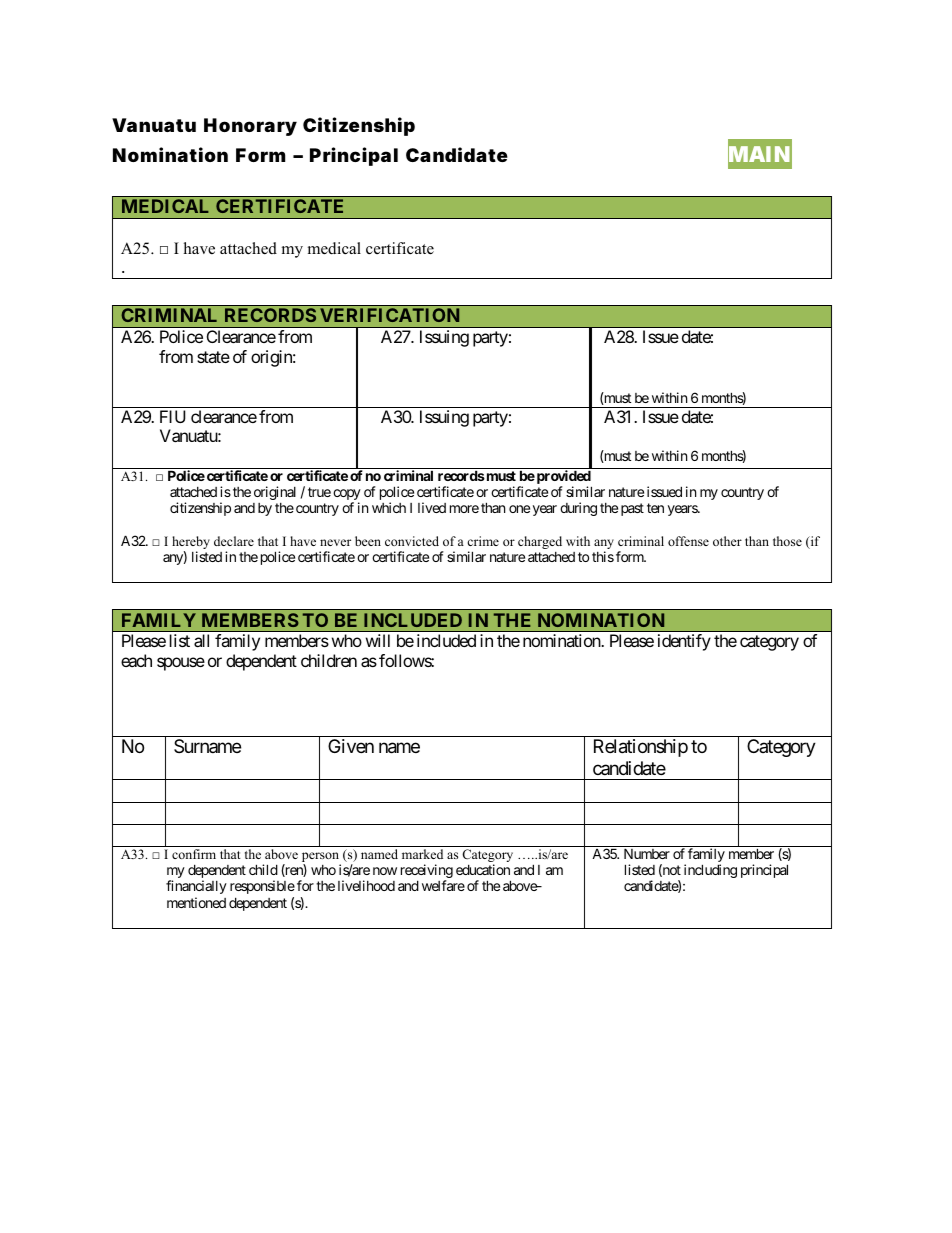 The image size is (952, 1233). What do you see at coordinates (250, 127) in the screenshot?
I see `Honorary` at bounding box center [250, 127].
